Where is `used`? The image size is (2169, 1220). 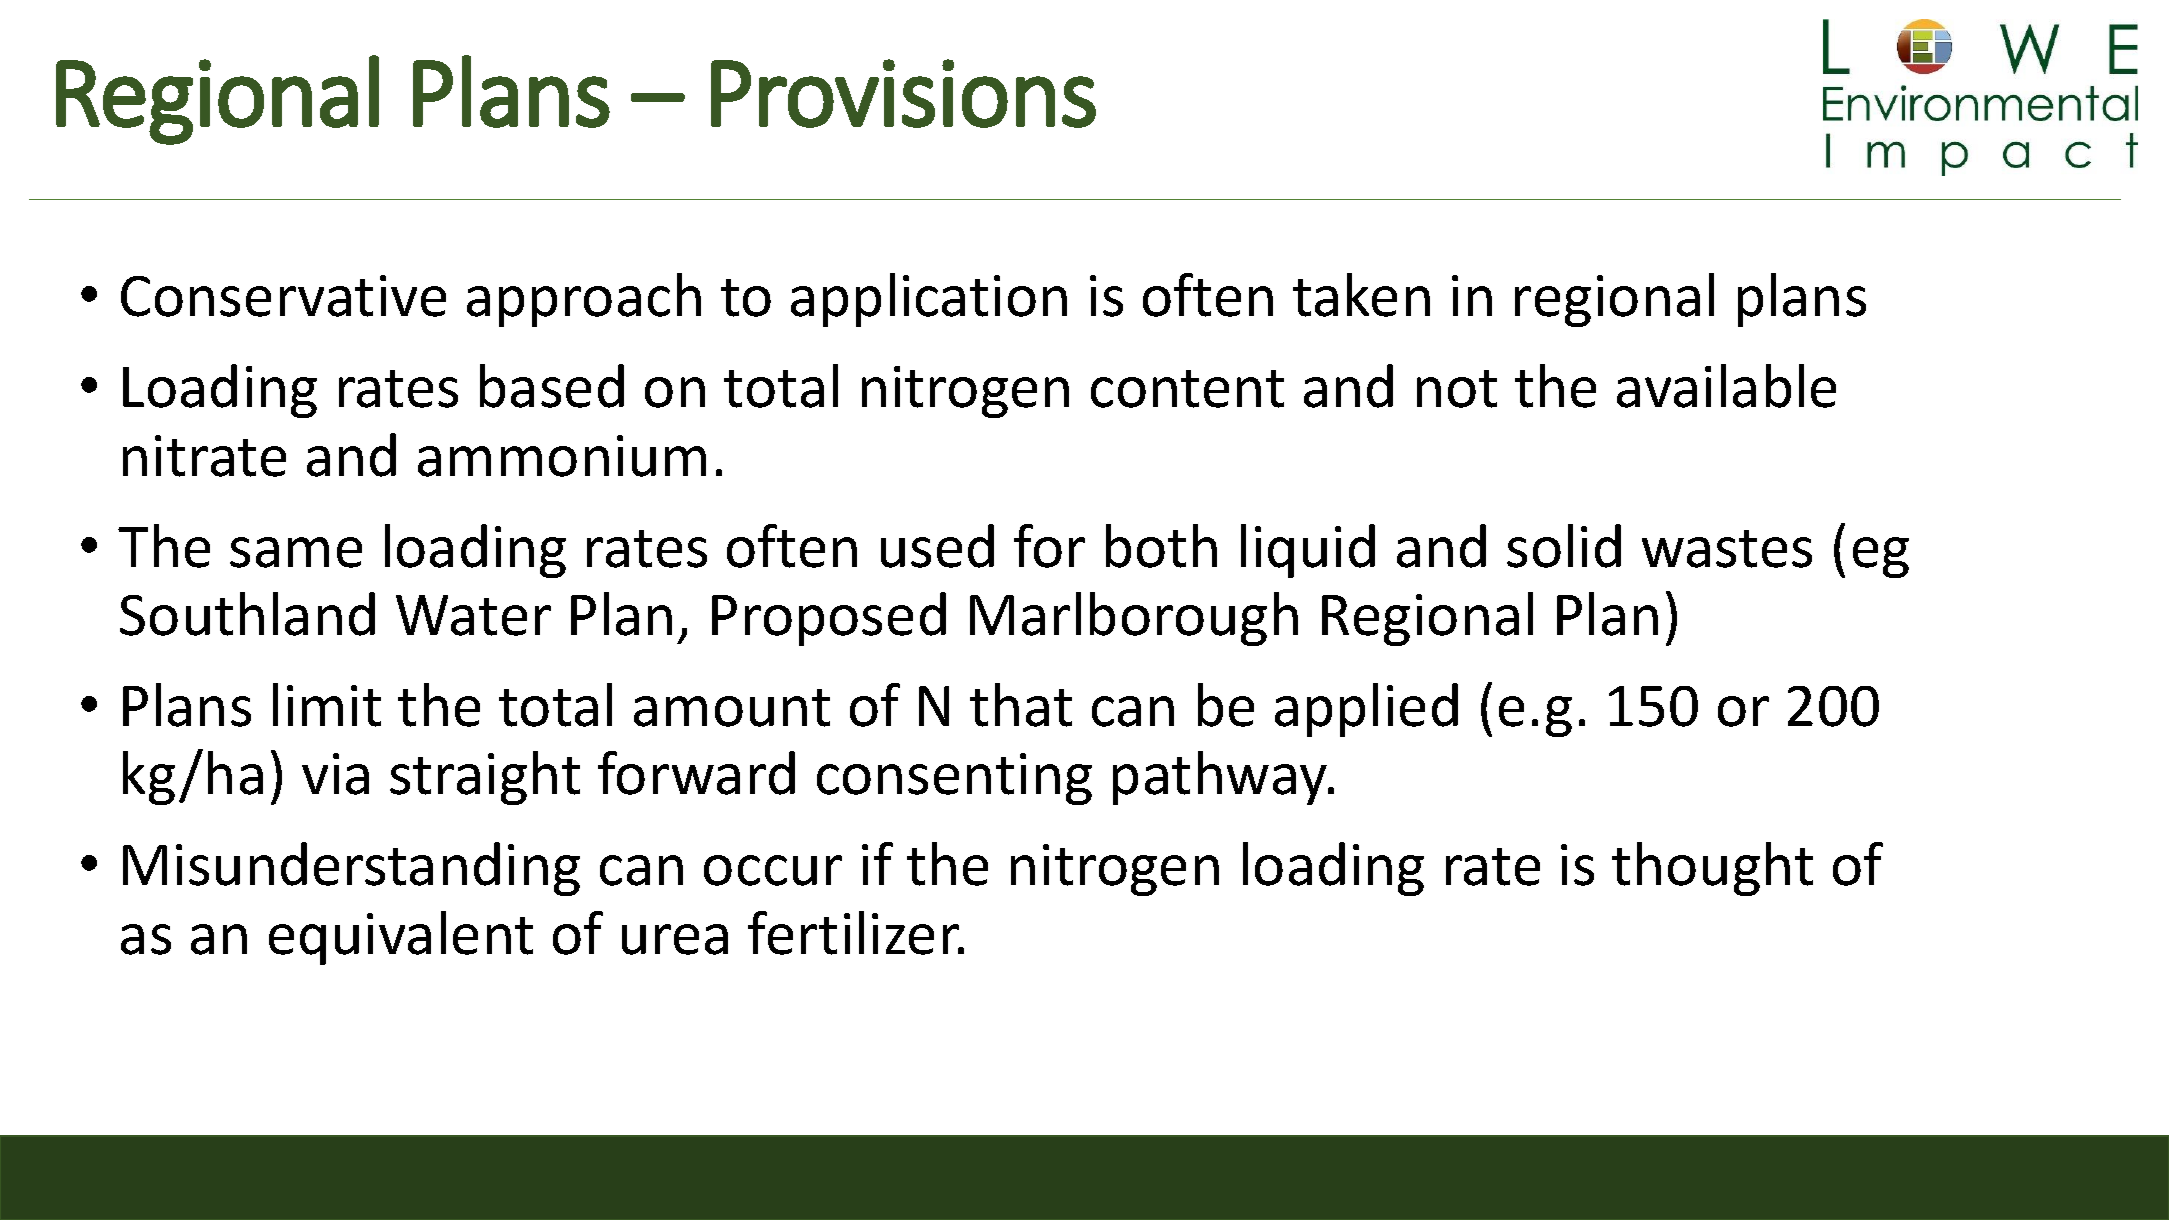
used is located at coordinates (937, 546).
